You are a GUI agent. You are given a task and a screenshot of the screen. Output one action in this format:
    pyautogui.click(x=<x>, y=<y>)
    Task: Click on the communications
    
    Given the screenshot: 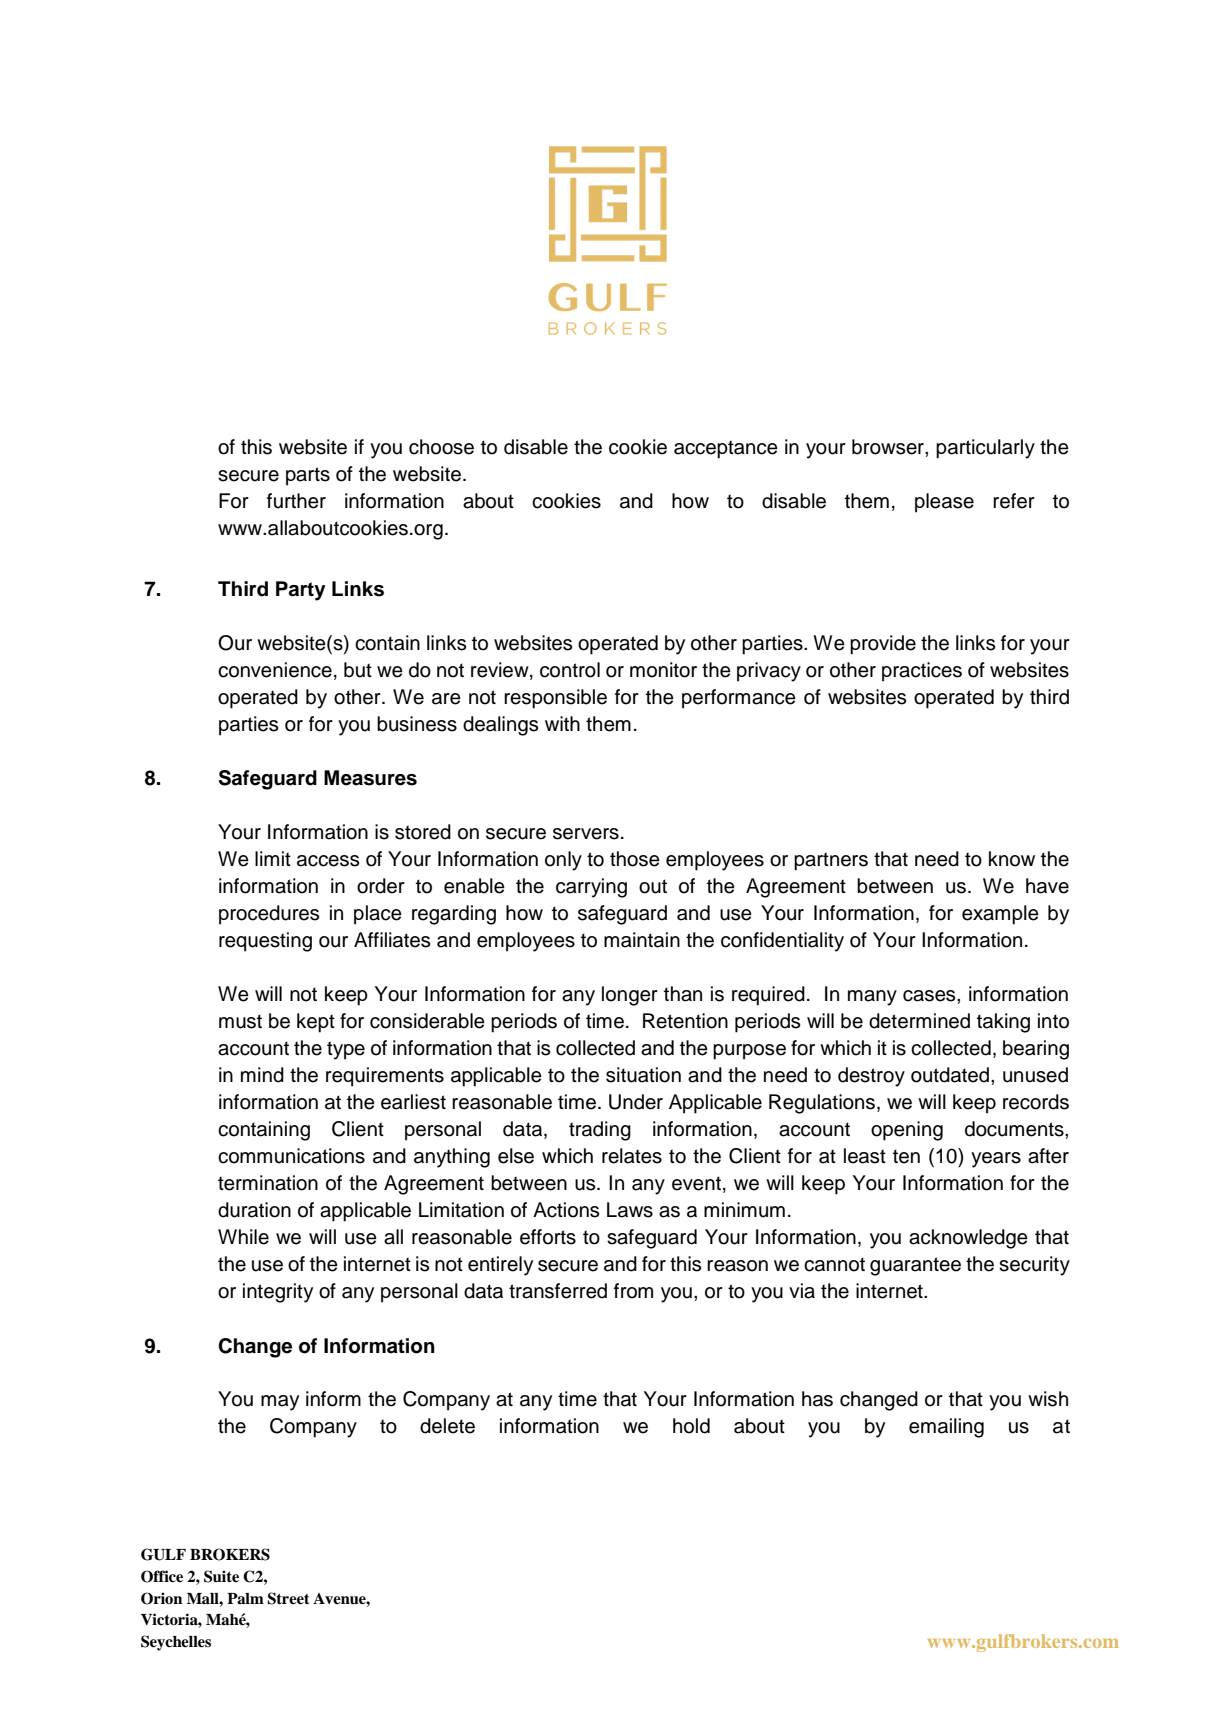 What is the action you would take?
    pyautogui.click(x=291, y=1156)
